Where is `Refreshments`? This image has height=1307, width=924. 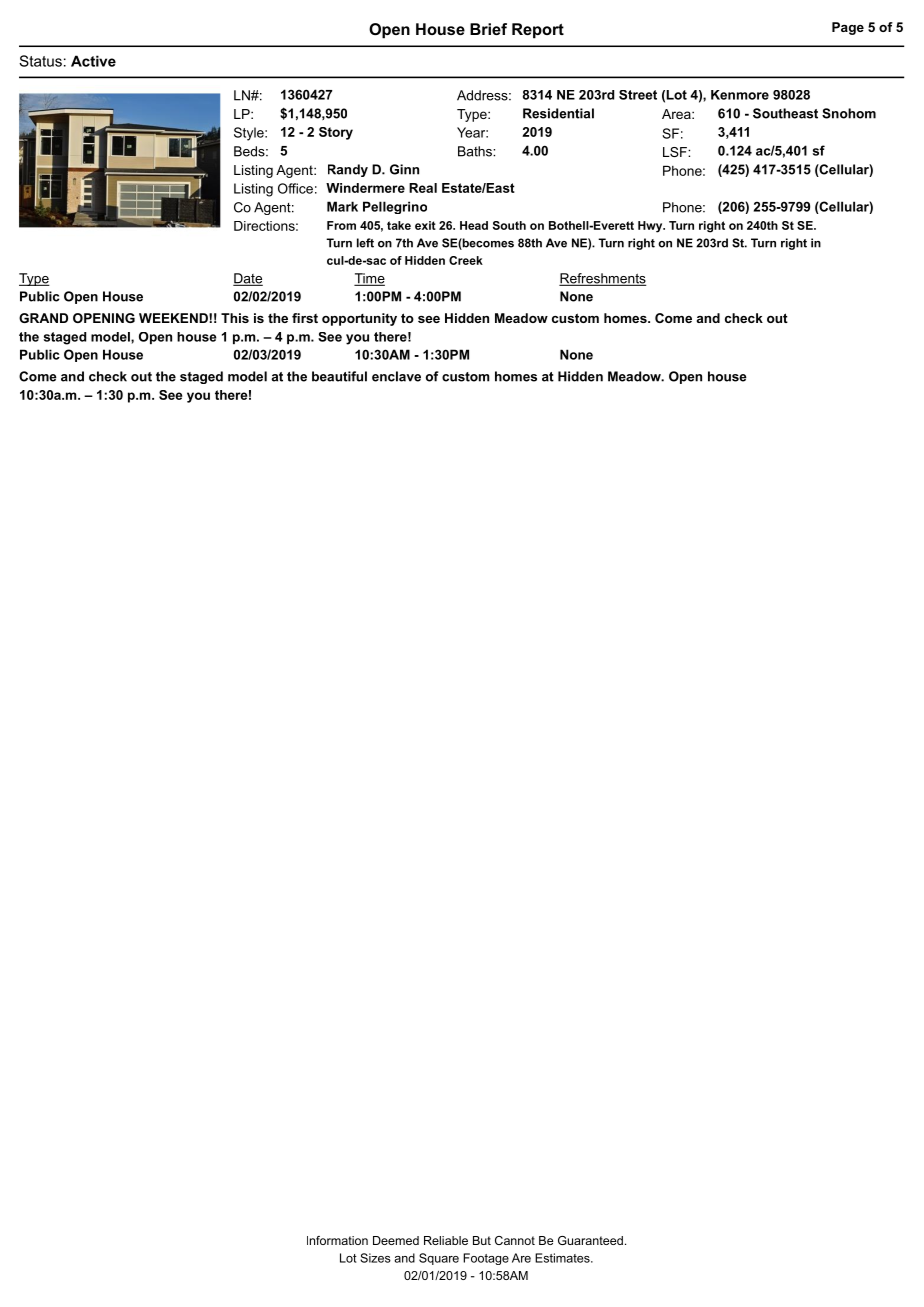 Refreshments is located at coordinates (603, 279).
